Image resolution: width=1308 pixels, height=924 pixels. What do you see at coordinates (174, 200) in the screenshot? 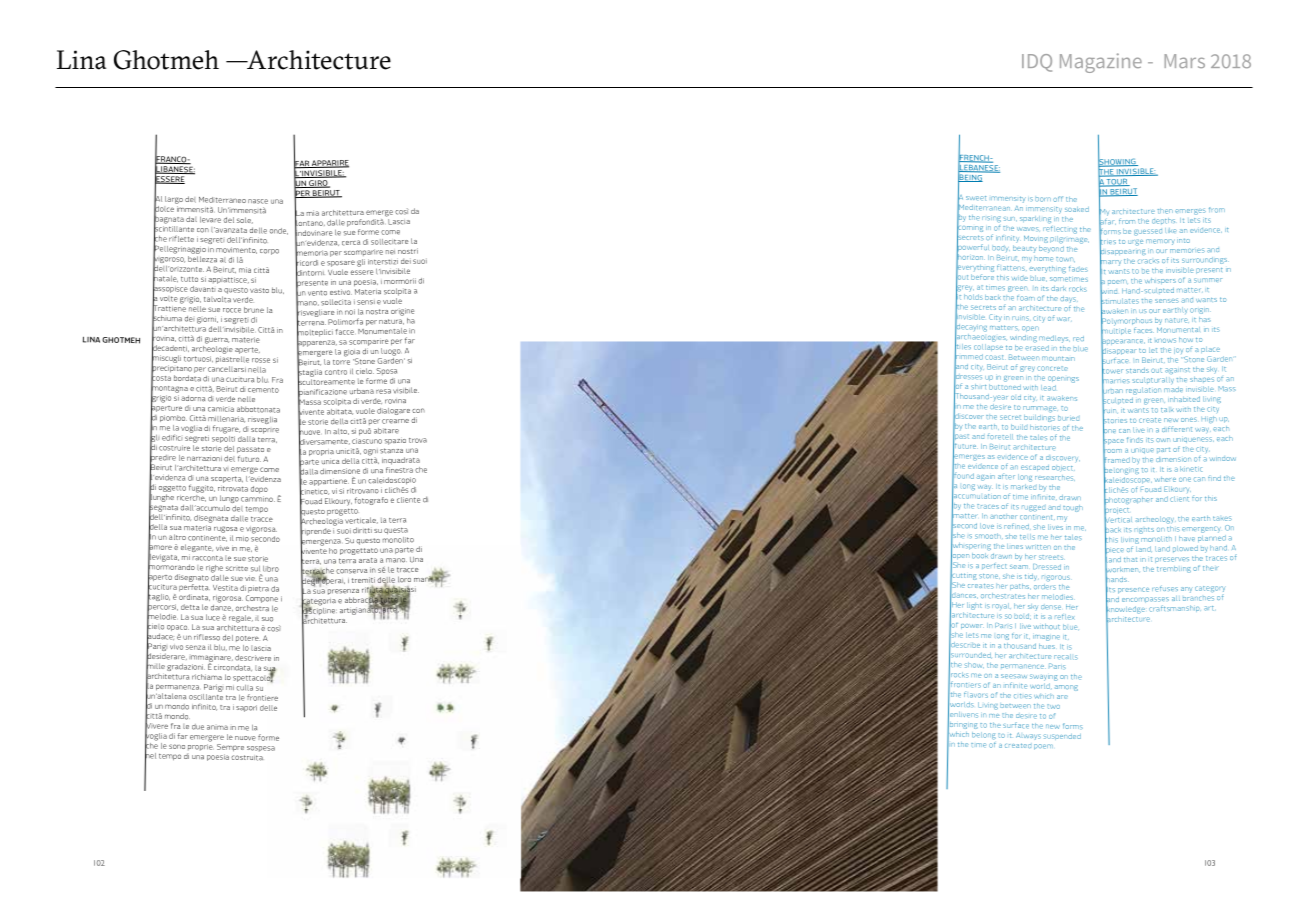
I see `largo` at bounding box center [174, 200].
